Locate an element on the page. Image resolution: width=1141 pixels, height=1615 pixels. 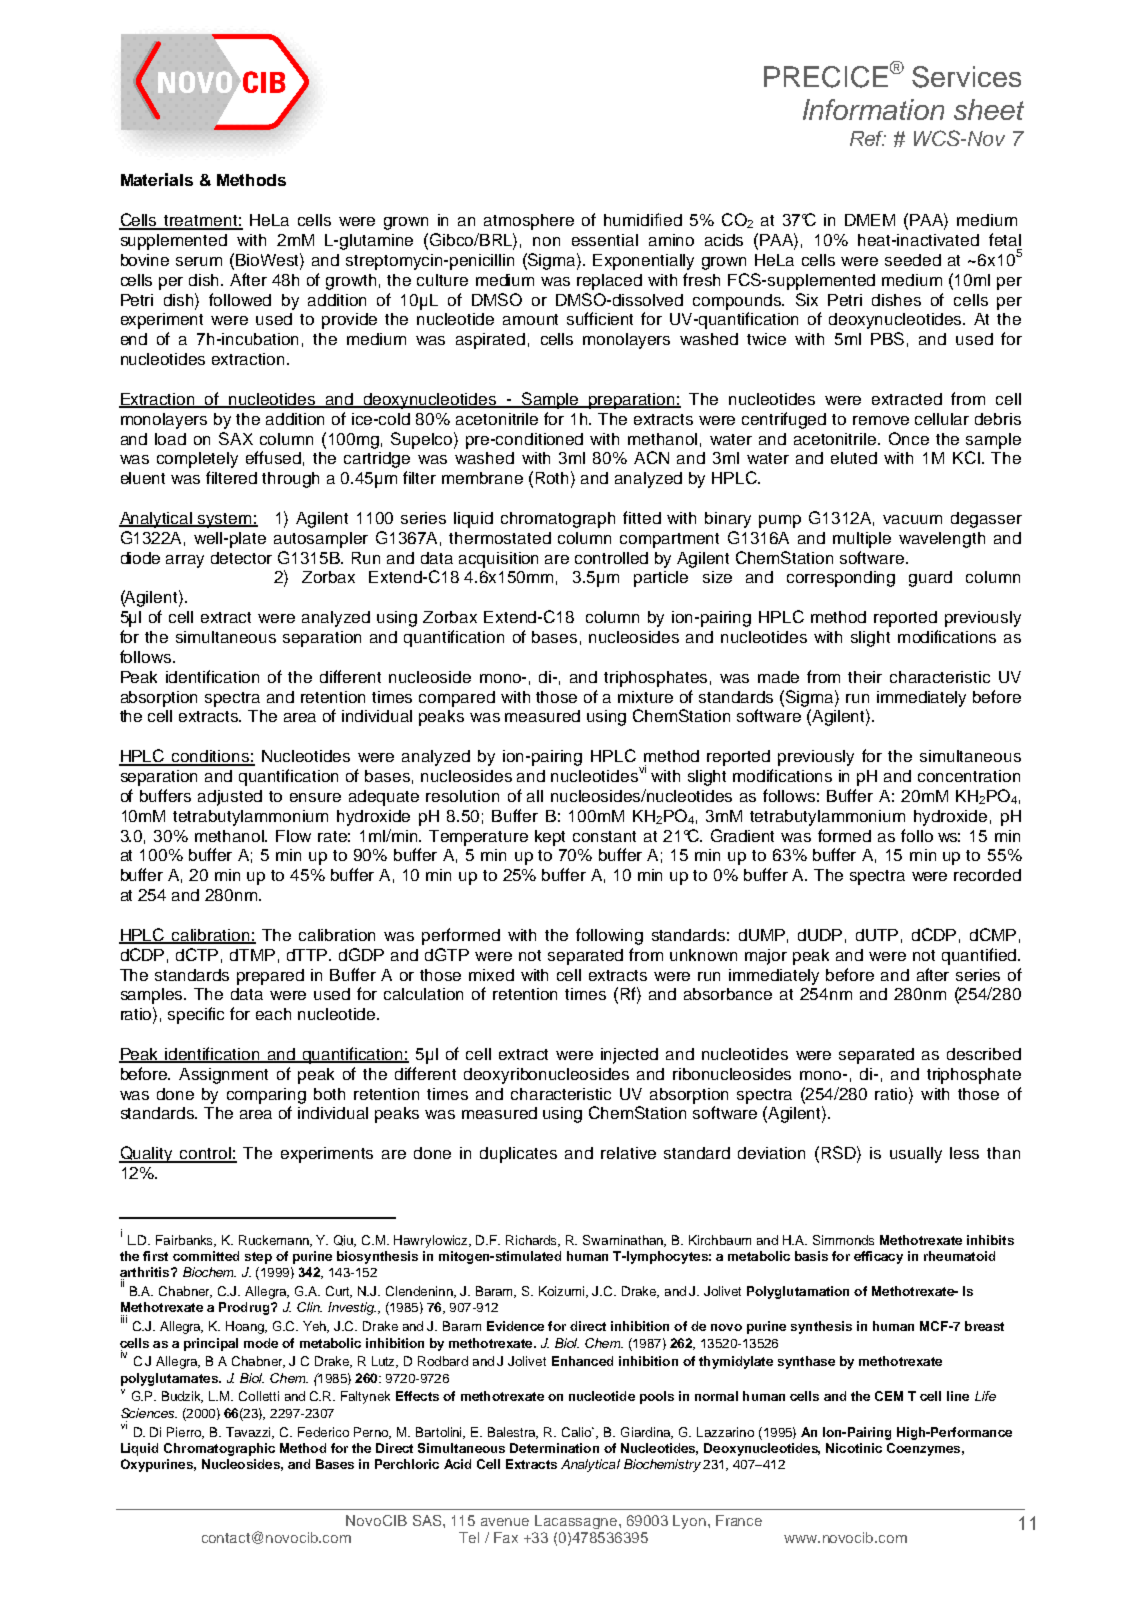
detector is located at coordinates (241, 558).
